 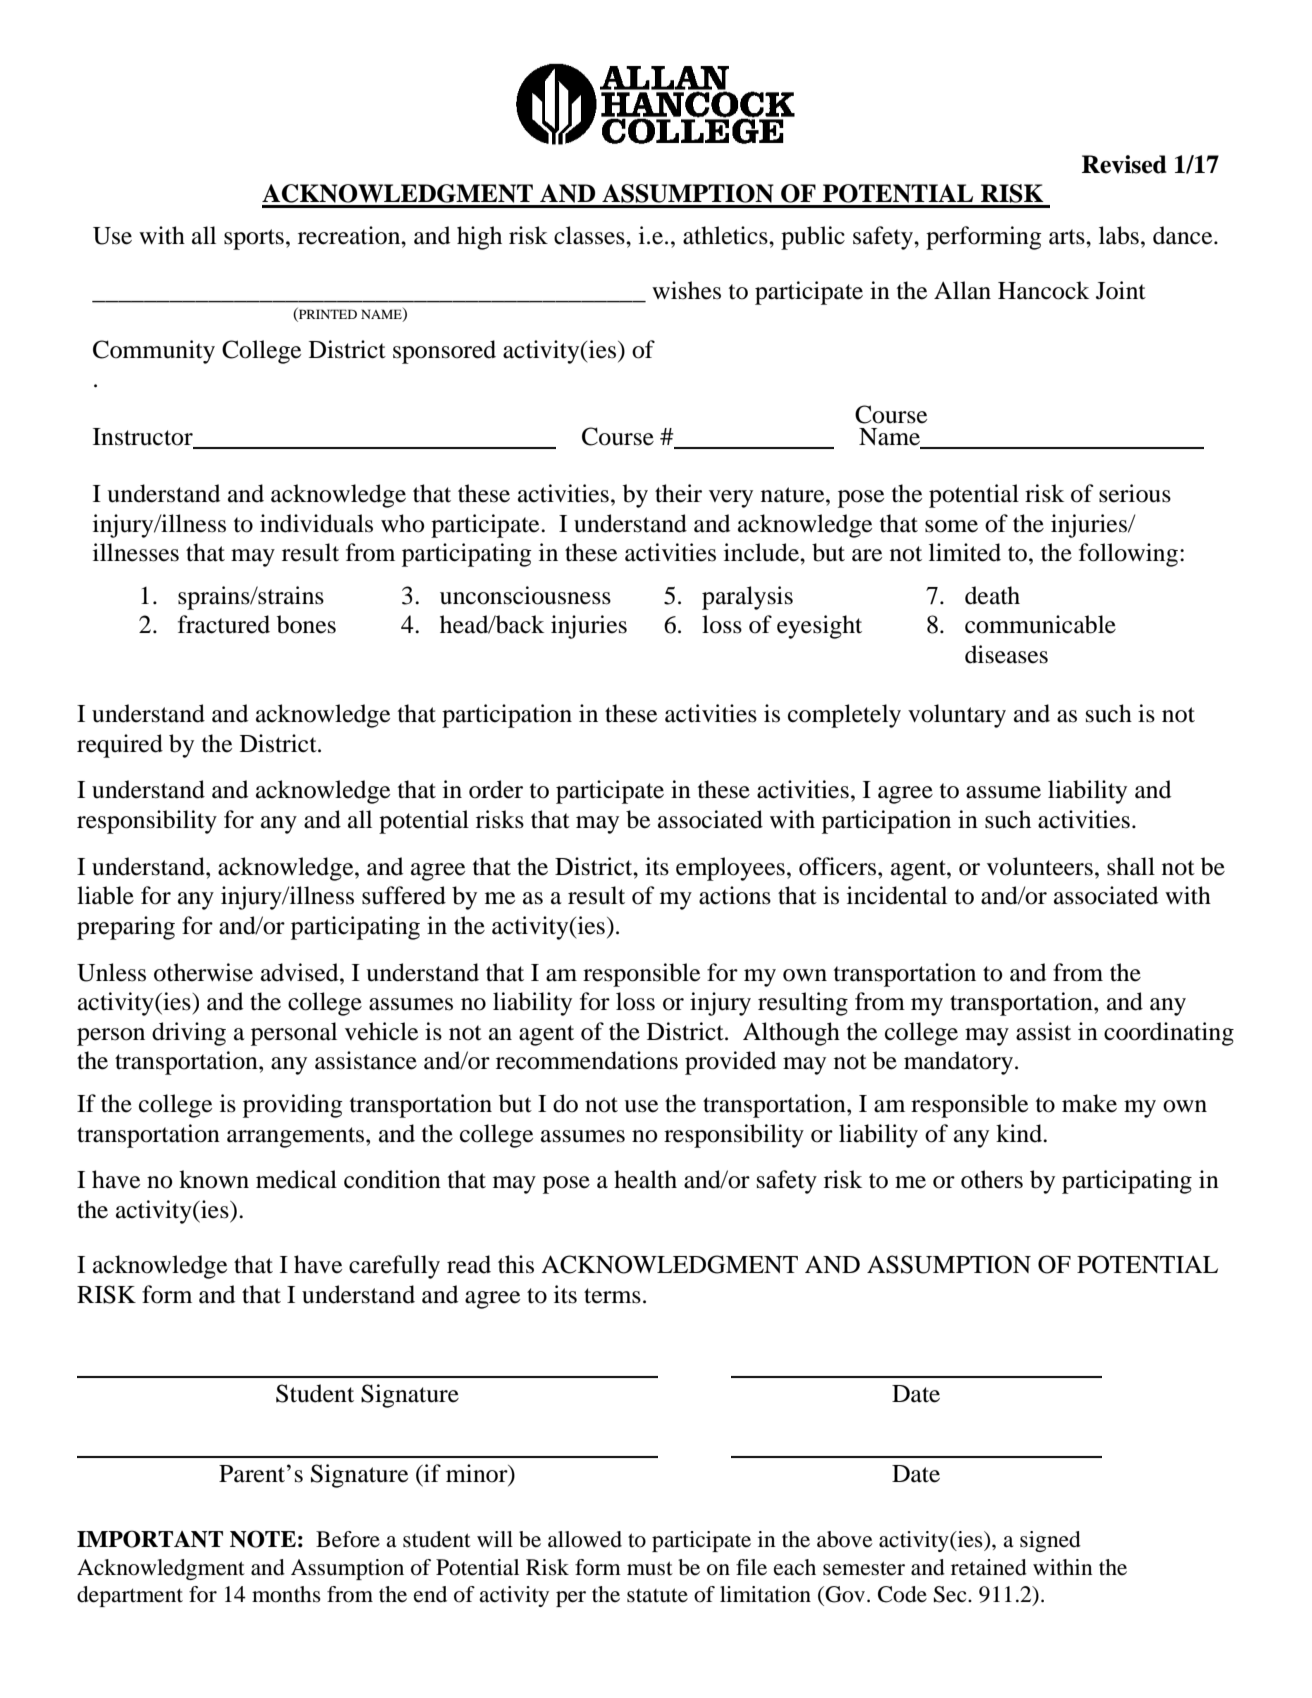 I want to click on preparing, so click(x=126, y=928).
